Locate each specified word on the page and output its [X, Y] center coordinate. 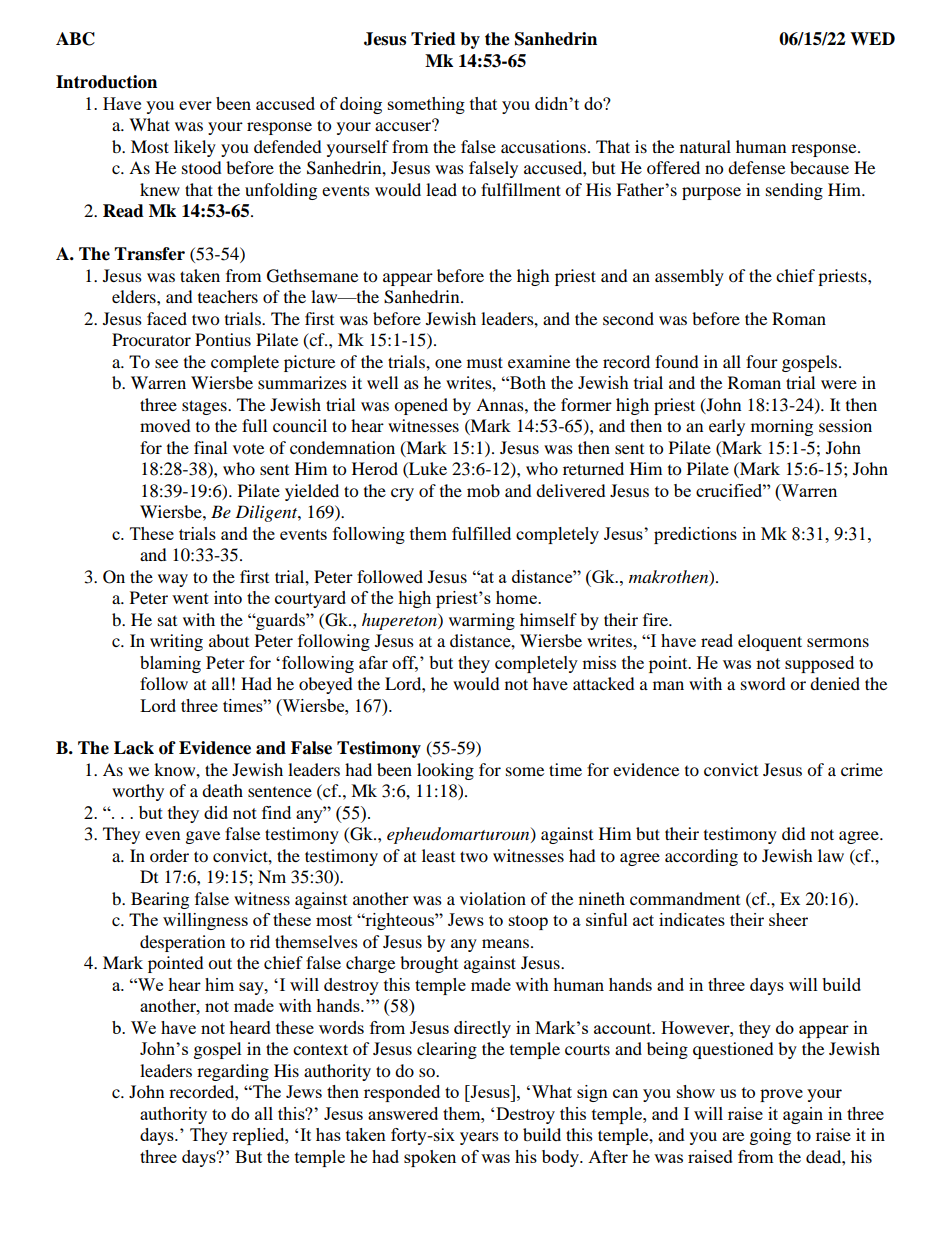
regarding [233, 1072]
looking [445, 771]
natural [705, 146]
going [770, 1136]
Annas [501, 404]
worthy [138, 792]
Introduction [106, 82]
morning [782, 427]
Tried [433, 39]
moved [165, 425]
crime [862, 769]
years [479, 1138]
